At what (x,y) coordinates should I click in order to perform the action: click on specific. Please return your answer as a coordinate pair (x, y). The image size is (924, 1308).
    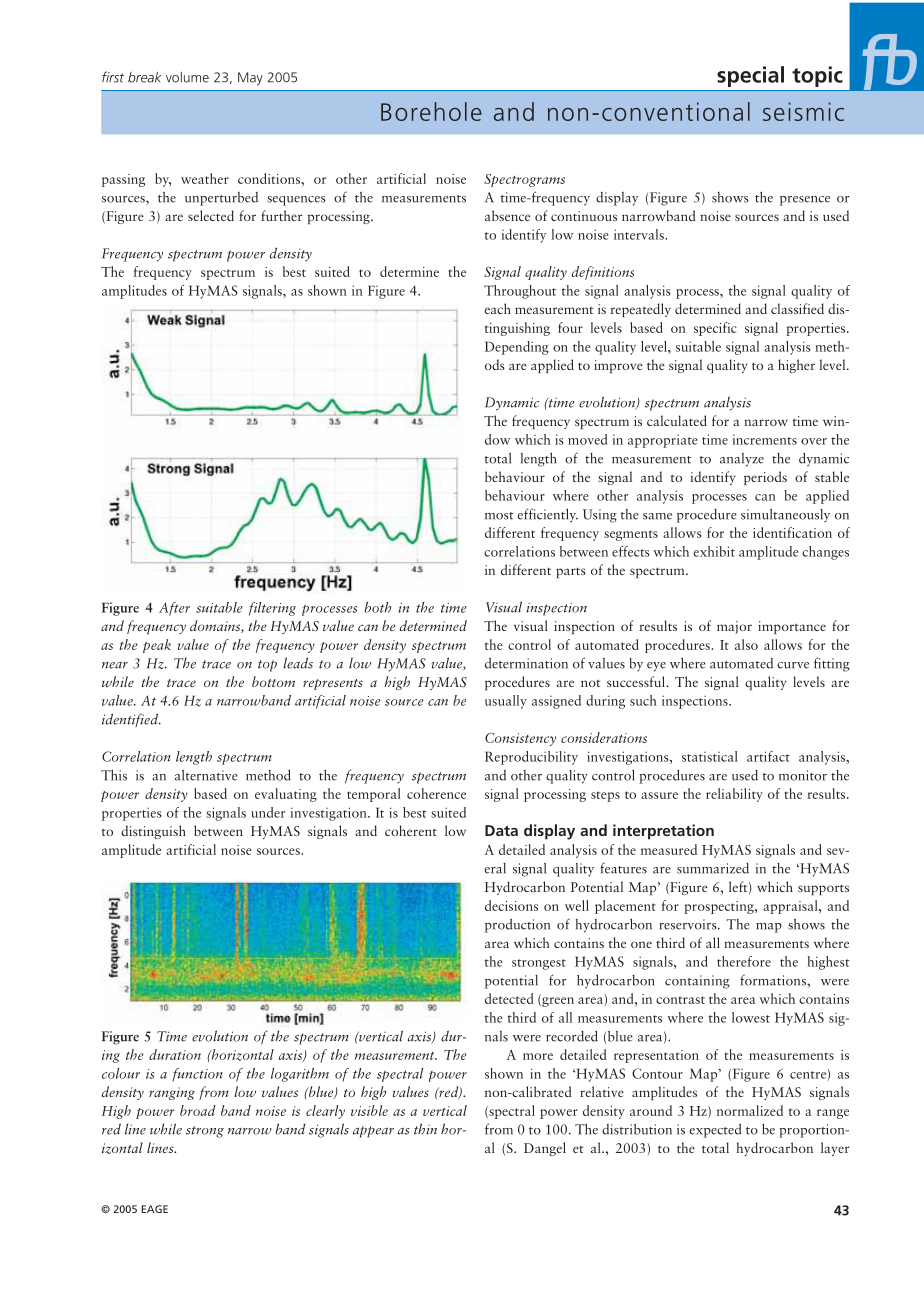
    Looking at the image, I should click on (715, 329).
